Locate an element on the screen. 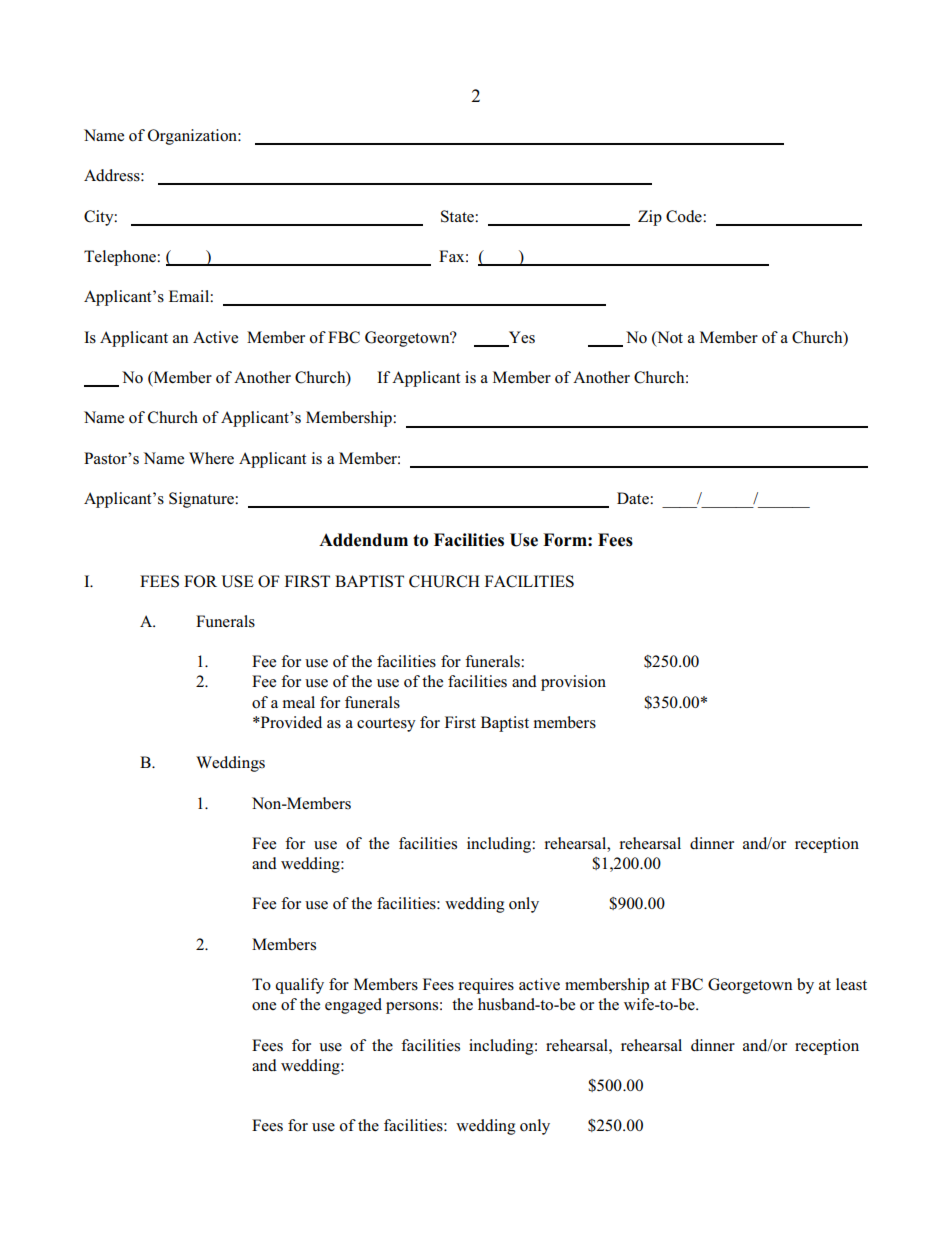 This screenshot has width=952, height=1233. requires is located at coordinates (486, 986).
